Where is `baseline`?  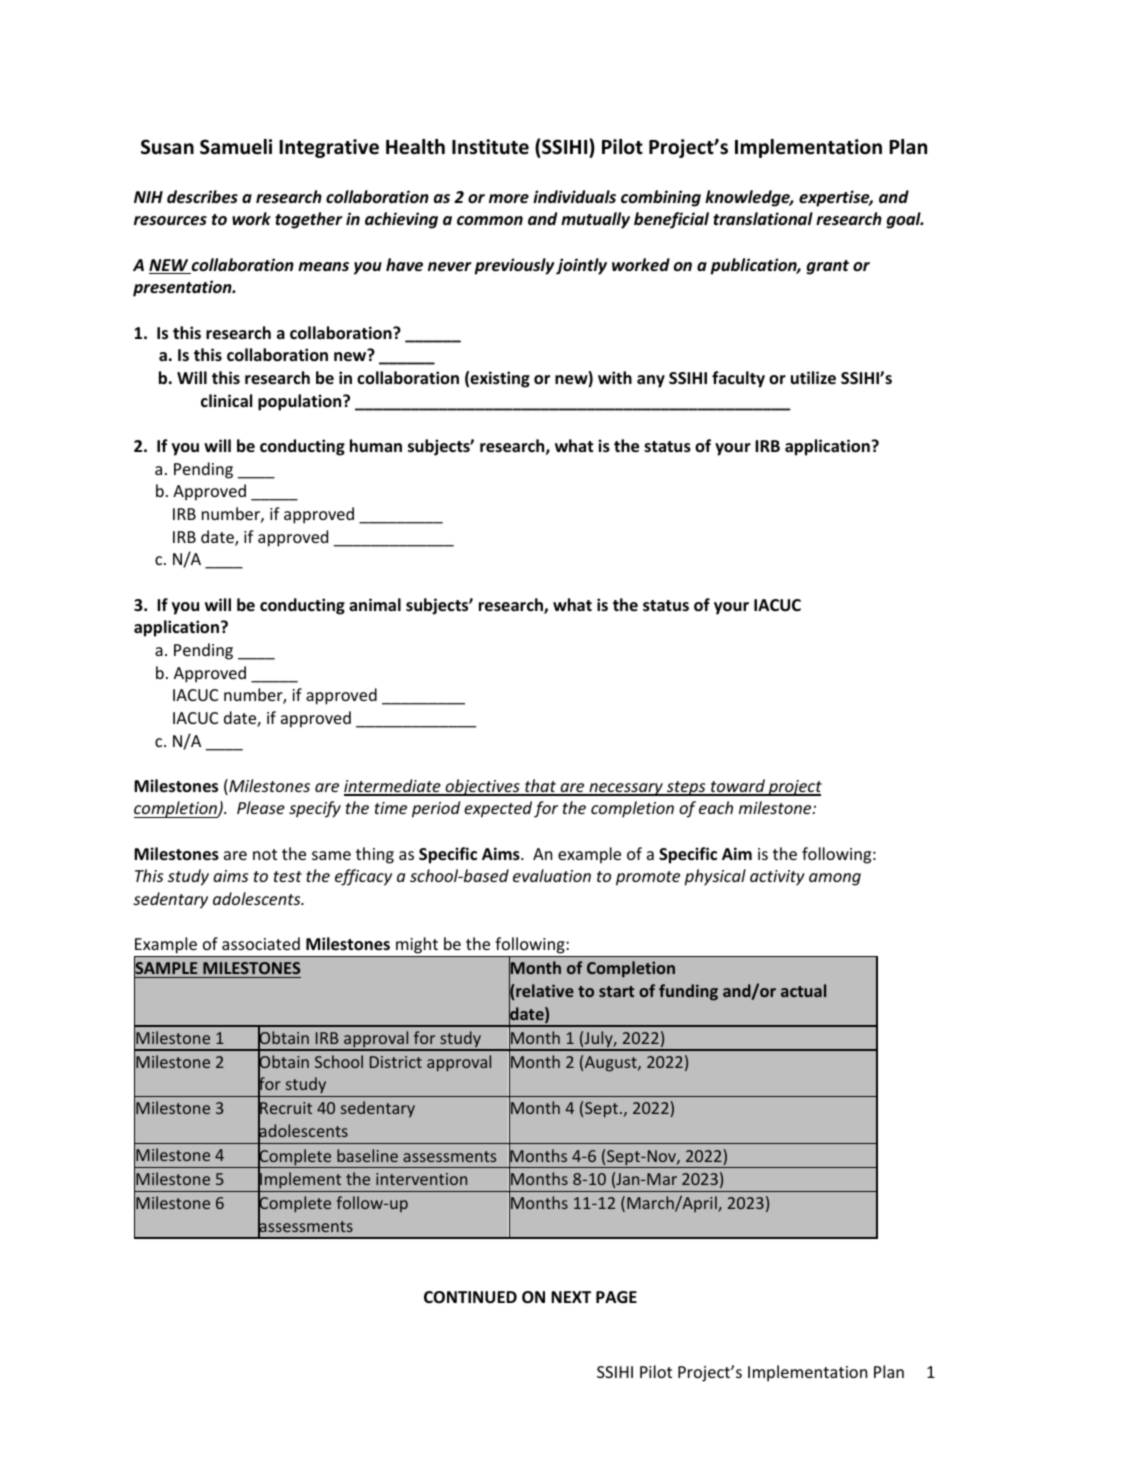
baseline is located at coordinates (367, 1155).
